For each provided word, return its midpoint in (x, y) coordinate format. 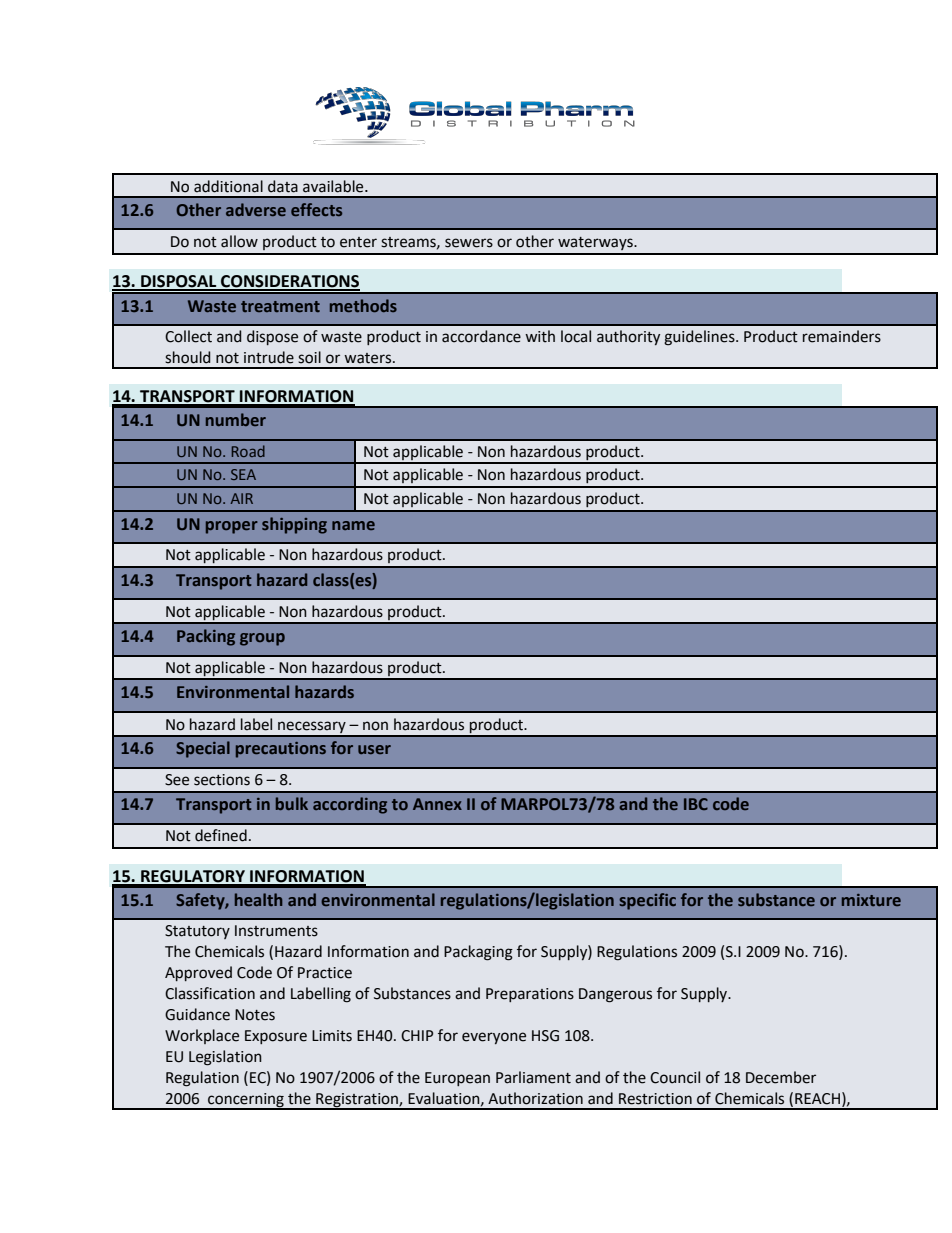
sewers (469, 243)
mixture (871, 900)
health (258, 899)
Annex (437, 804)
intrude (269, 357)
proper (232, 527)
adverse (256, 209)
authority (628, 337)
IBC (696, 804)
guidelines (700, 338)
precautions (281, 750)
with (540, 336)
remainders (842, 336)
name (353, 525)
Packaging (478, 953)
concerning (246, 1101)
